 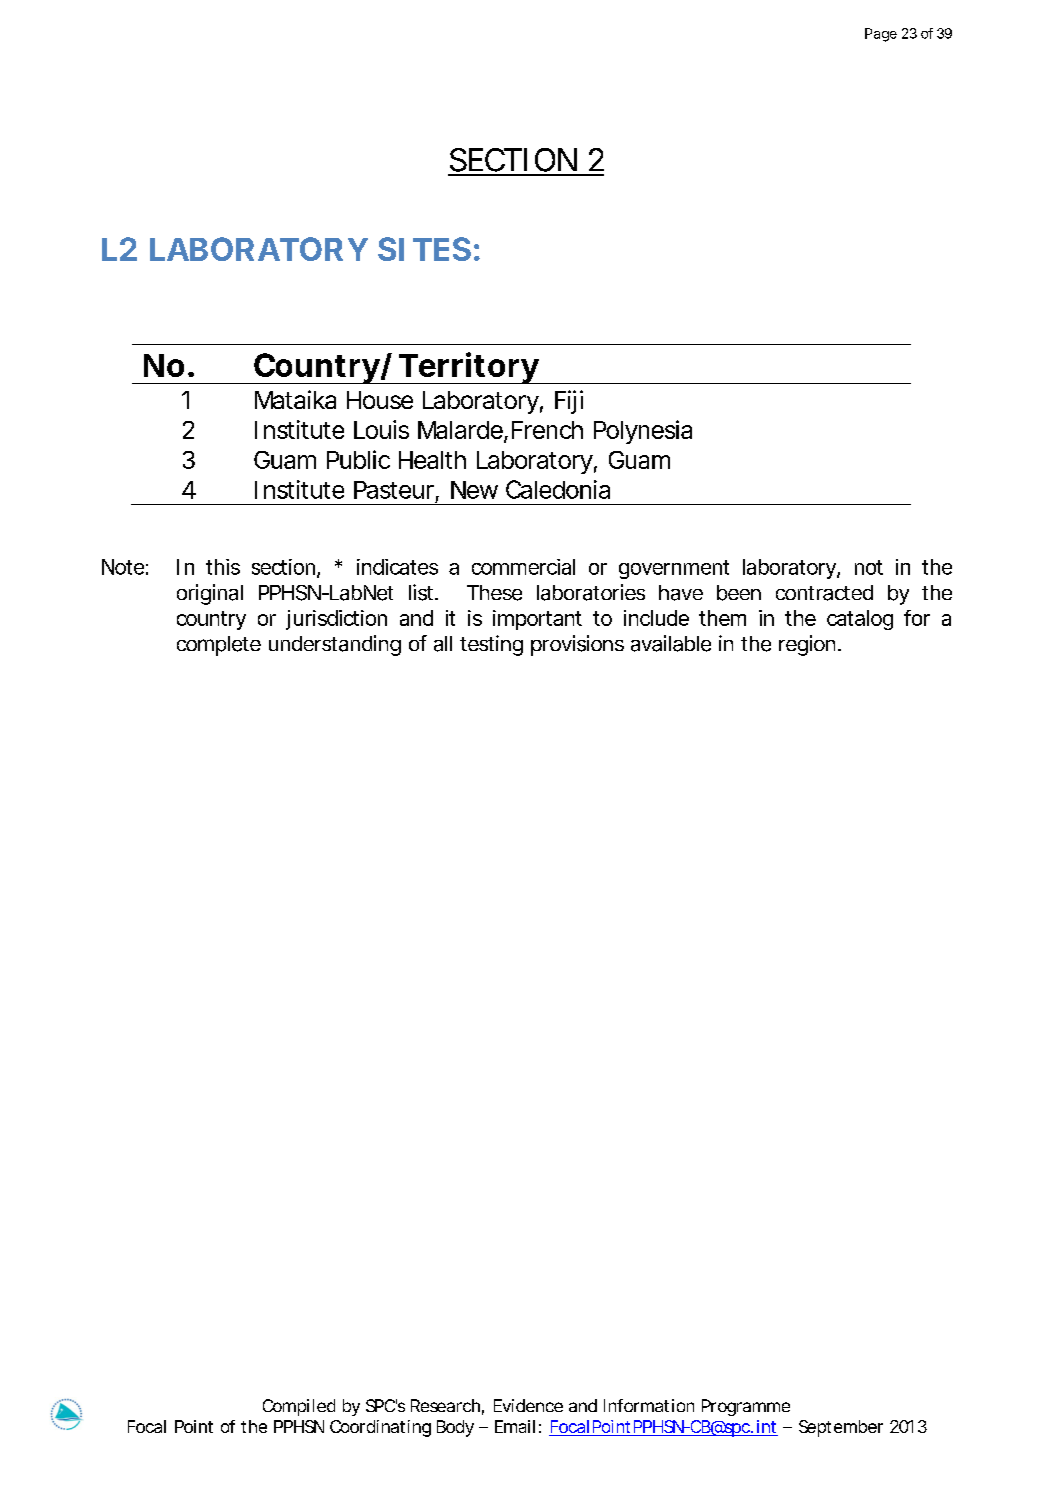 I want to click on provisions, so click(x=577, y=645).
